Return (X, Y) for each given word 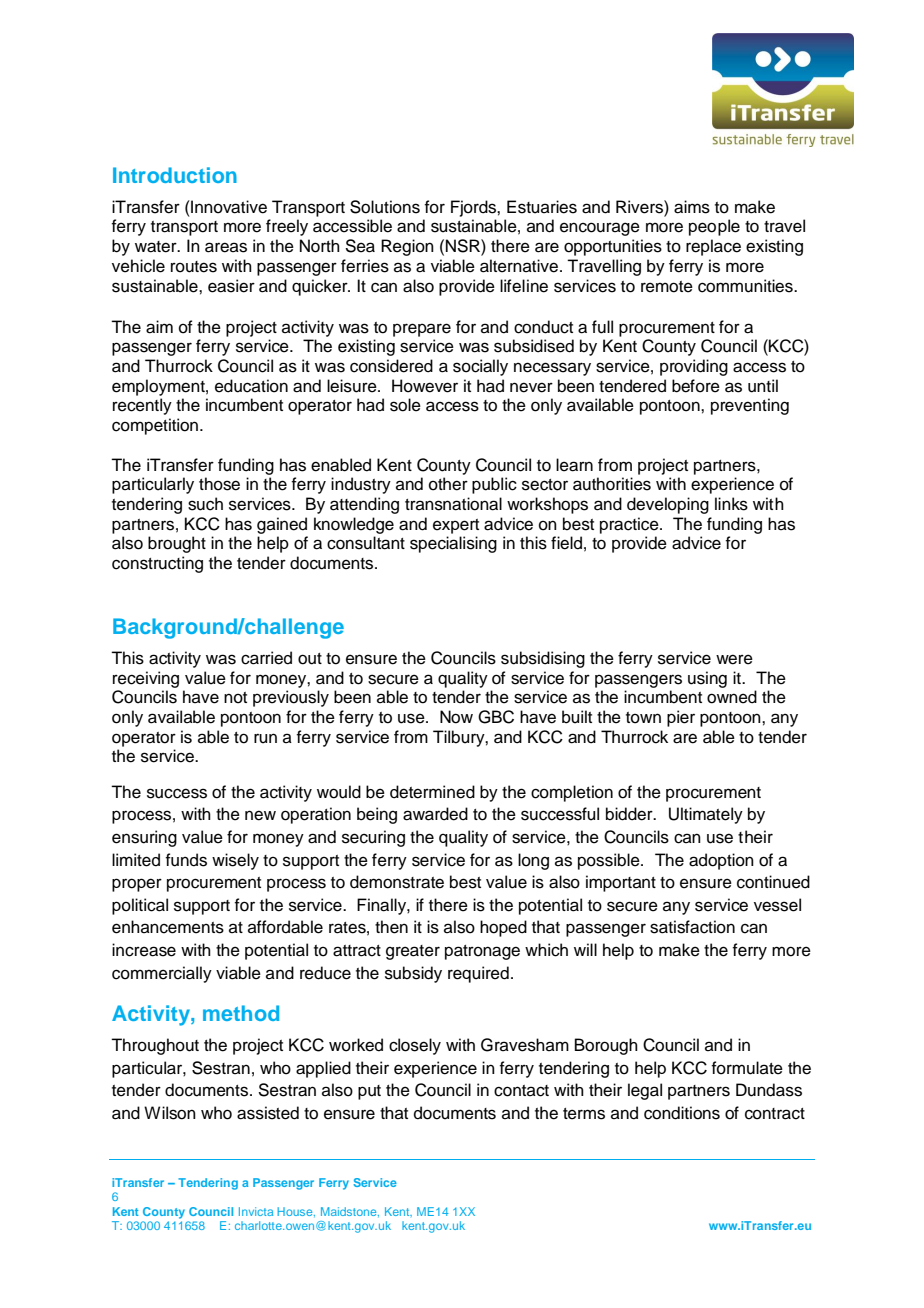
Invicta (256, 1211)
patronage (482, 952)
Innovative (228, 207)
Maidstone (350, 1212)
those (219, 484)
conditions (682, 1113)
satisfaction (692, 927)
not (235, 698)
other (448, 484)
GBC (496, 717)
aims (692, 207)
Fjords (474, 208)
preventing (750, 406)
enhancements (168, 927)
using (707, 679)
